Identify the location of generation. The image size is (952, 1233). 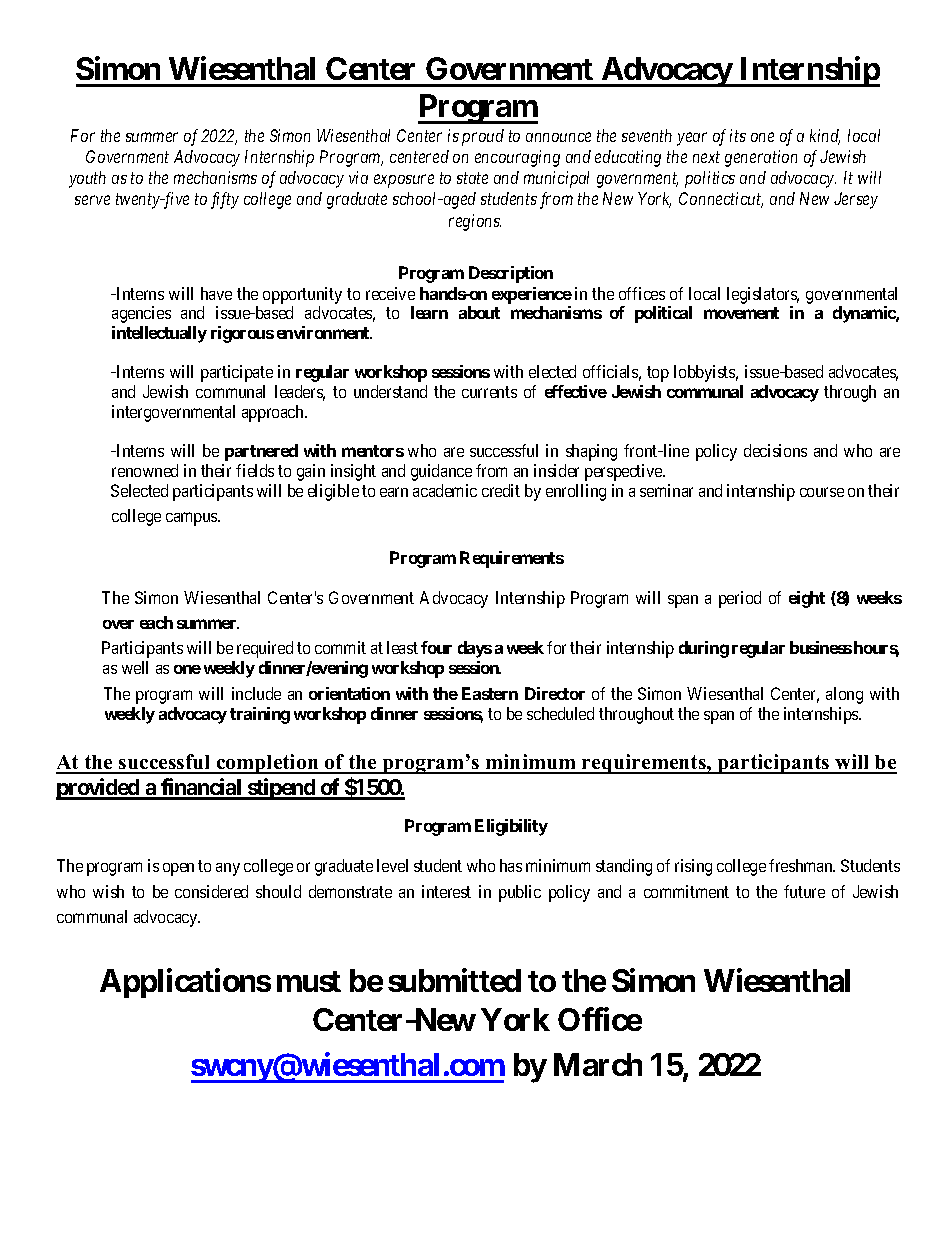
(761, 158).
